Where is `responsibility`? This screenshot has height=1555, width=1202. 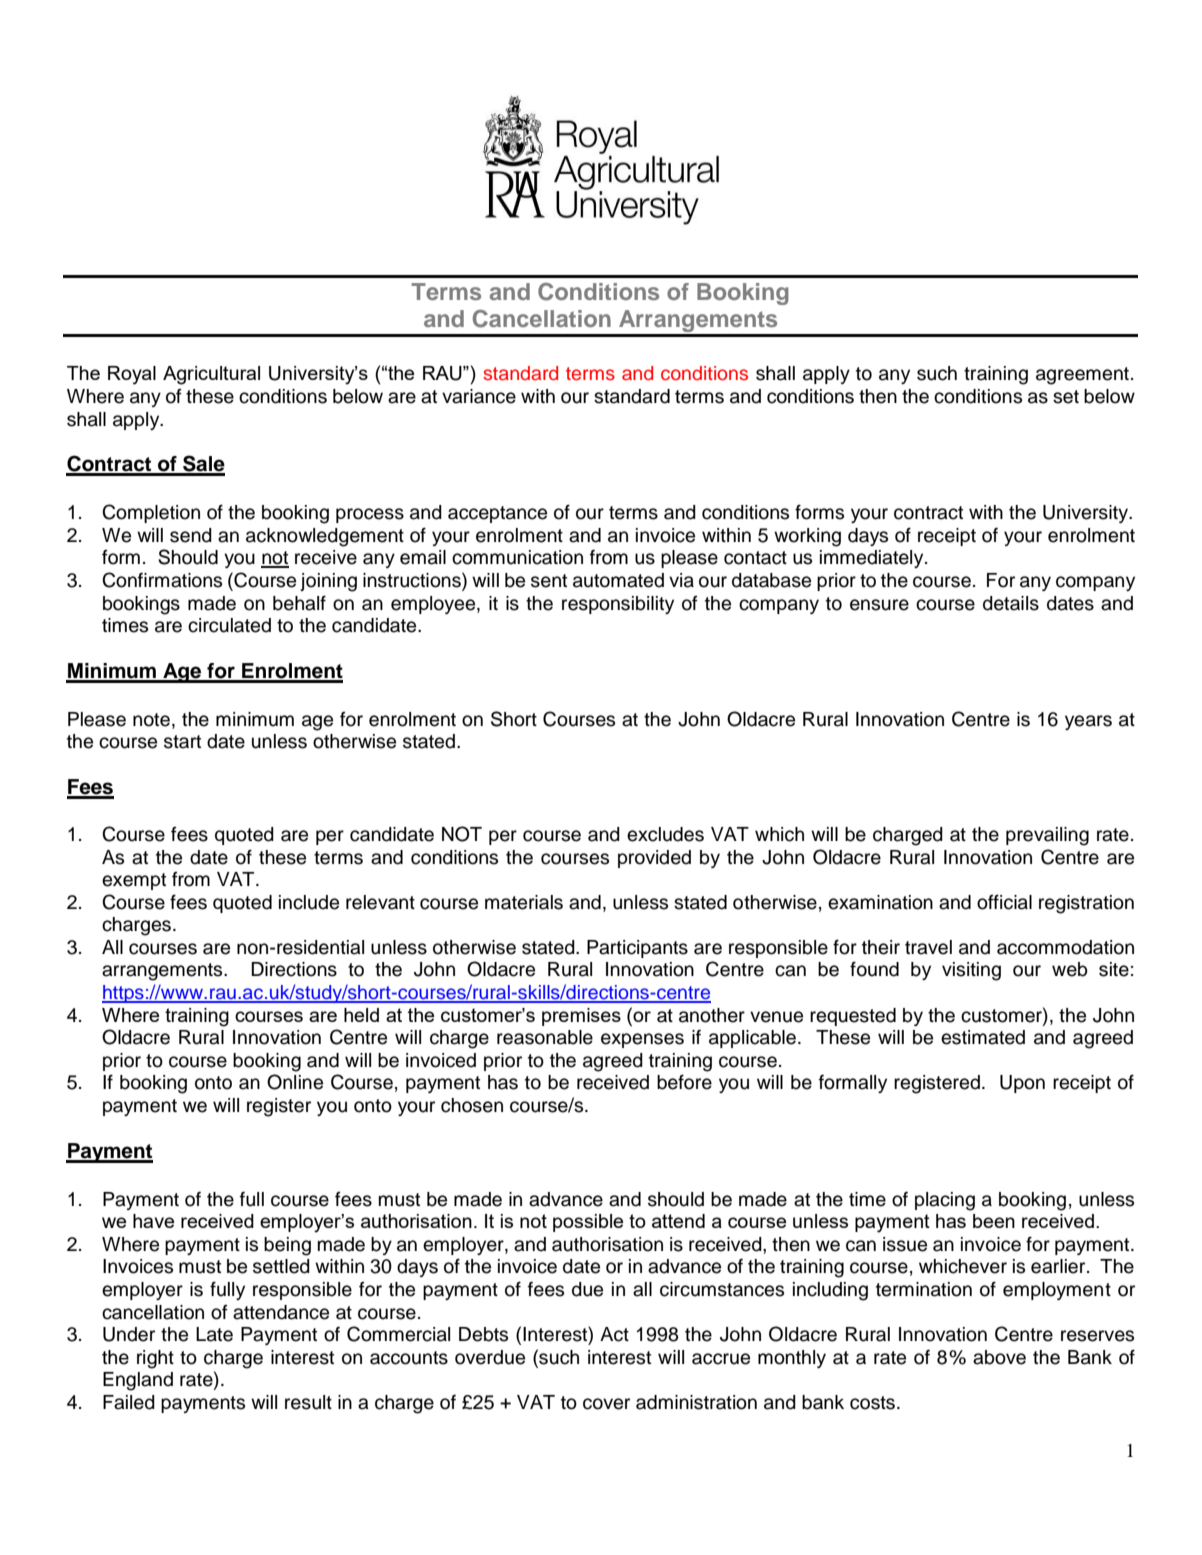 responsibility is located at coordinates (618, 605).
